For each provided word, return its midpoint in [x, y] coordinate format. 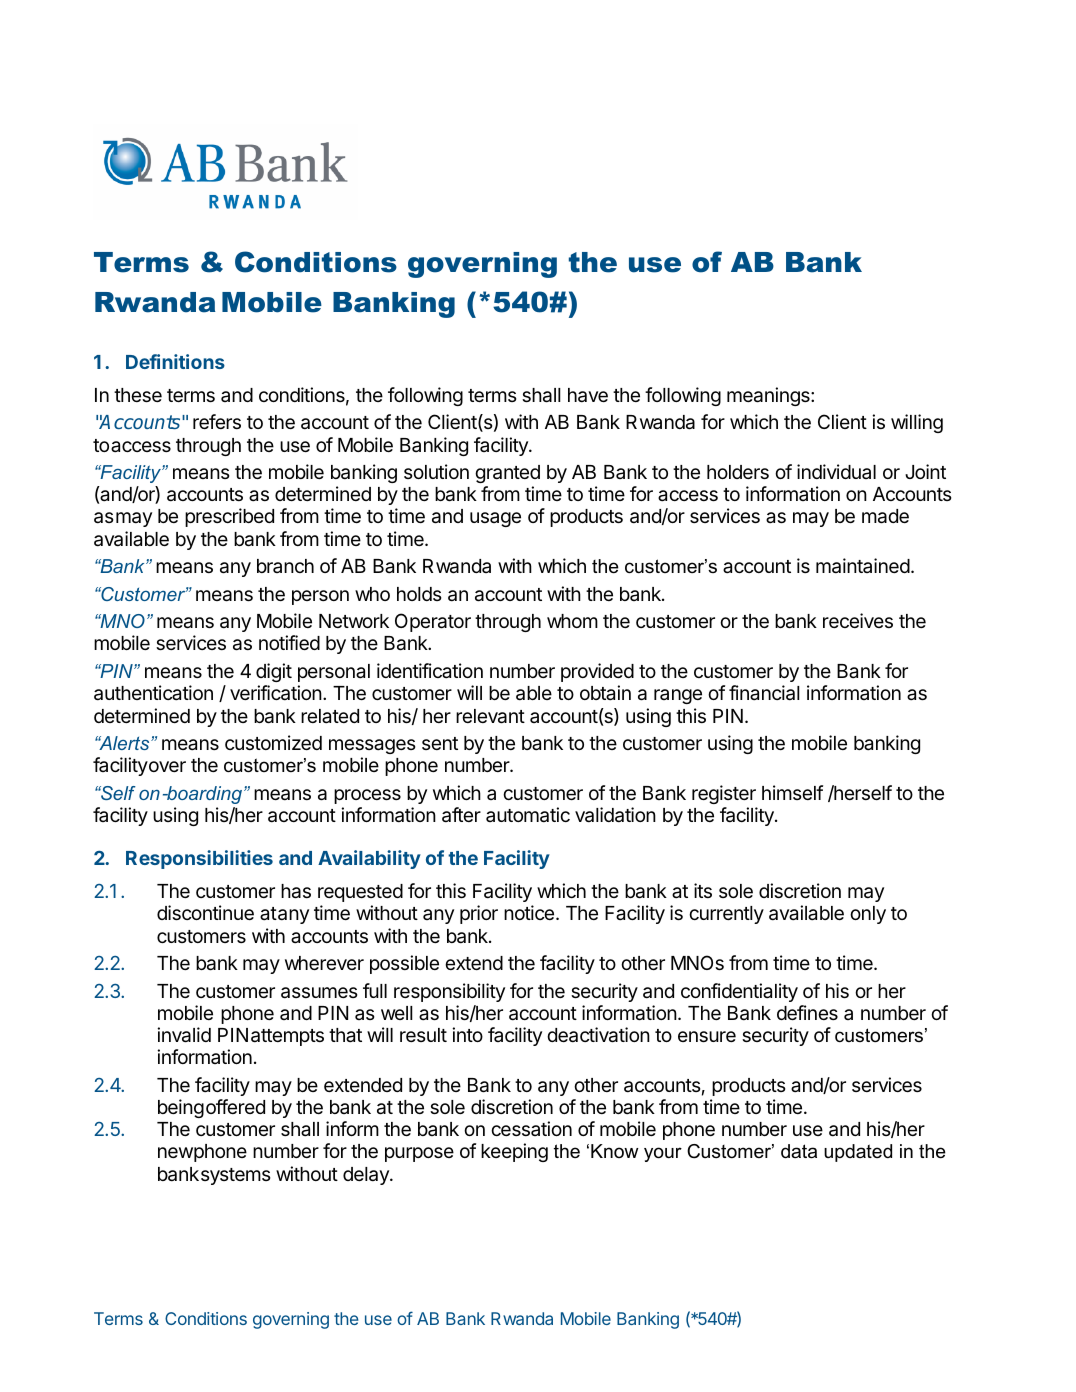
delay [367, 1176]
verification [276, 693]
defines [807, 1012]
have [588, 395]
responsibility [449, 992]
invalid [184, 1035]
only [868, 915]
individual [836, 471]
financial [764, 693]
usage [495, 519]
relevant [490, 716]
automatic [528, 815]
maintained [863, 566]
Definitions [175, 361]
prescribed [229, 517]
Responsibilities [199, 859]
